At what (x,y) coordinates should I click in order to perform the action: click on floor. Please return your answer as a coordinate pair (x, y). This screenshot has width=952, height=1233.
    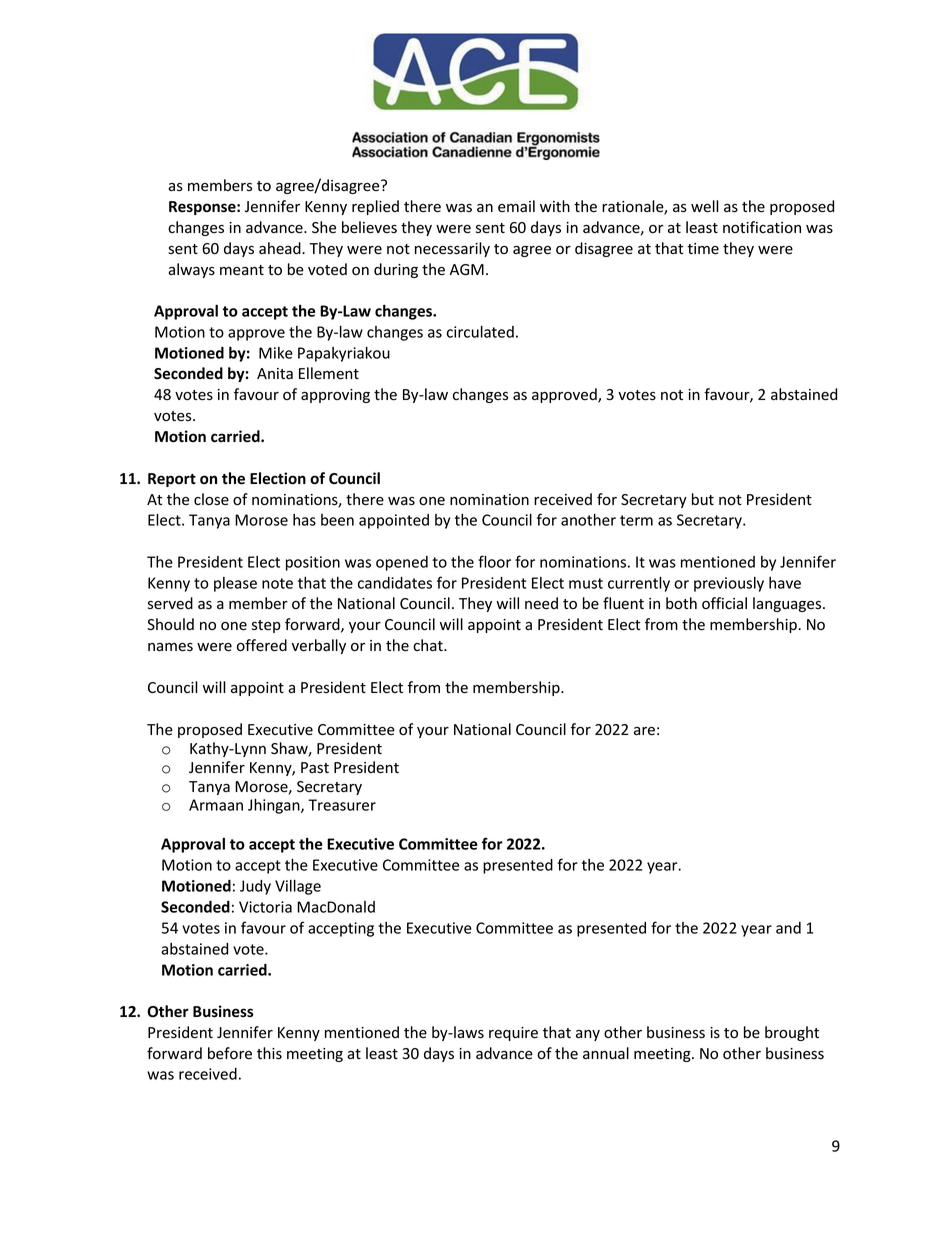
    Looking at the image, I should click on (494, 561).
